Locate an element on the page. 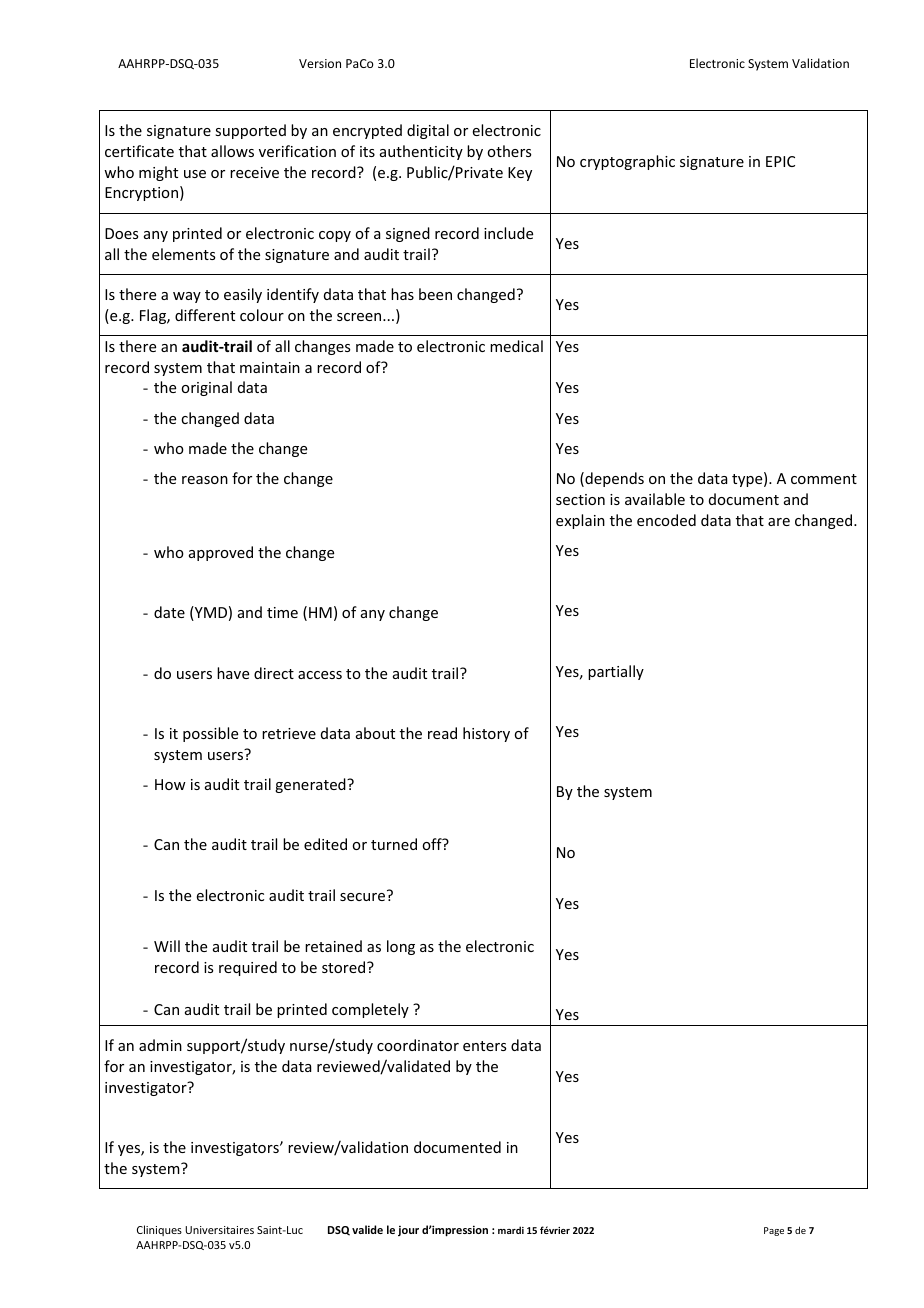 This image has height=1308, width=924. How is located at coordinates (170, 784).
